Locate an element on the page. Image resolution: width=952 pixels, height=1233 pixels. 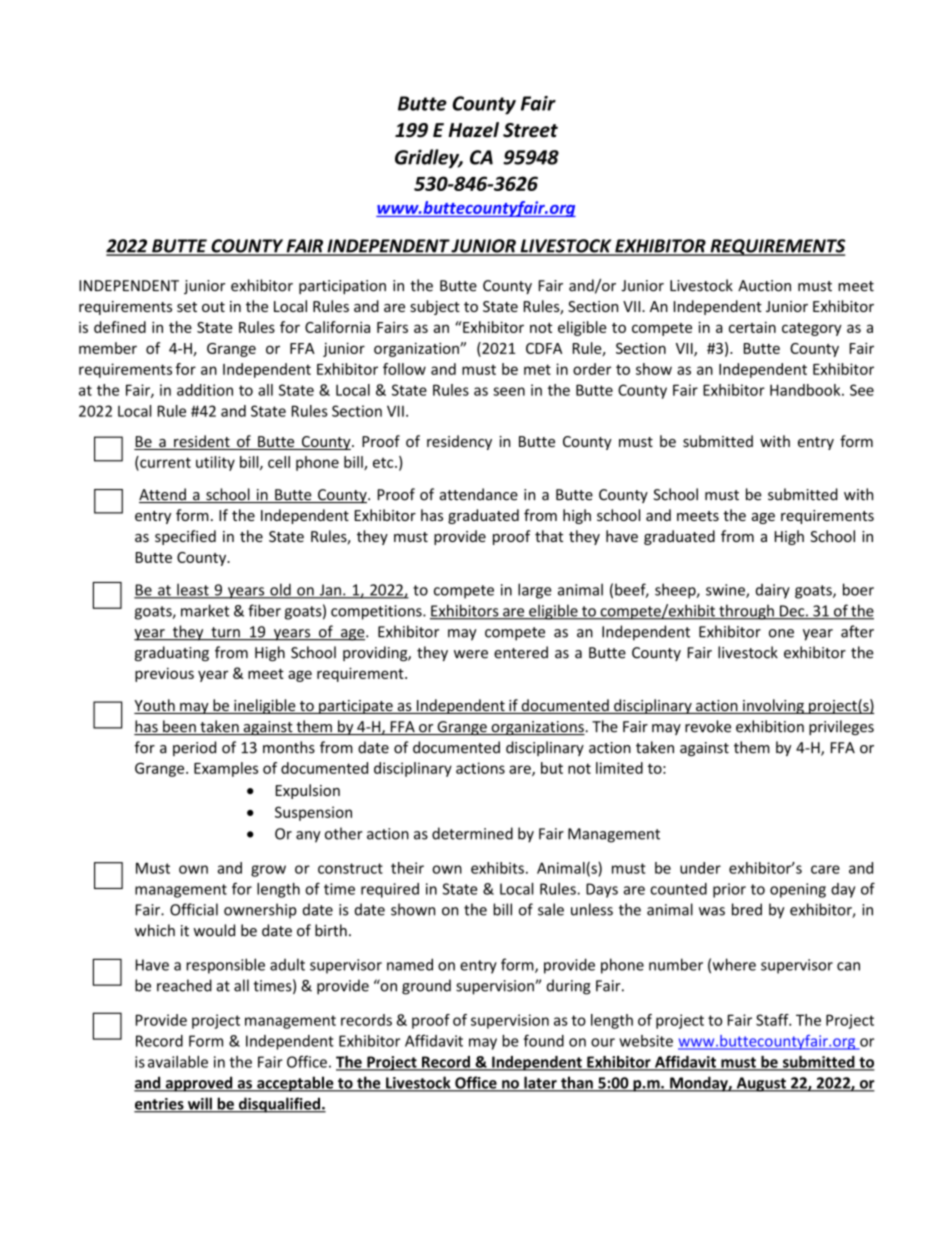
approved is located at coordinates (199, 1084).
